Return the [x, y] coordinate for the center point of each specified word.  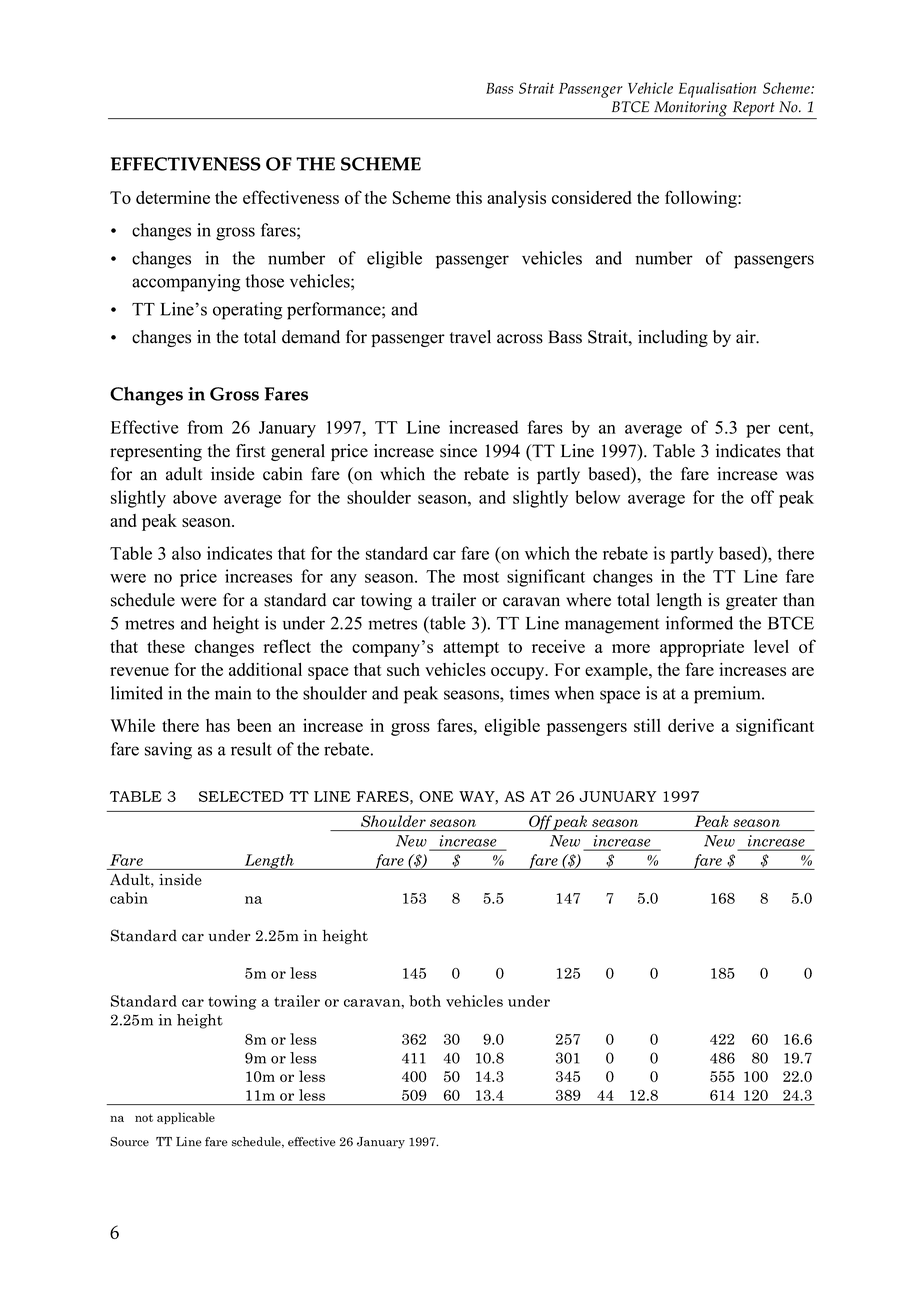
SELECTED [241, 796]
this [469, 197]
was [800, 476]
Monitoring [691, 110]
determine [173, 197]
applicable [186, 1118]
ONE [436, 796]
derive [691, 725]
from [205, 427]
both [425, 1001]
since [458, 451]
